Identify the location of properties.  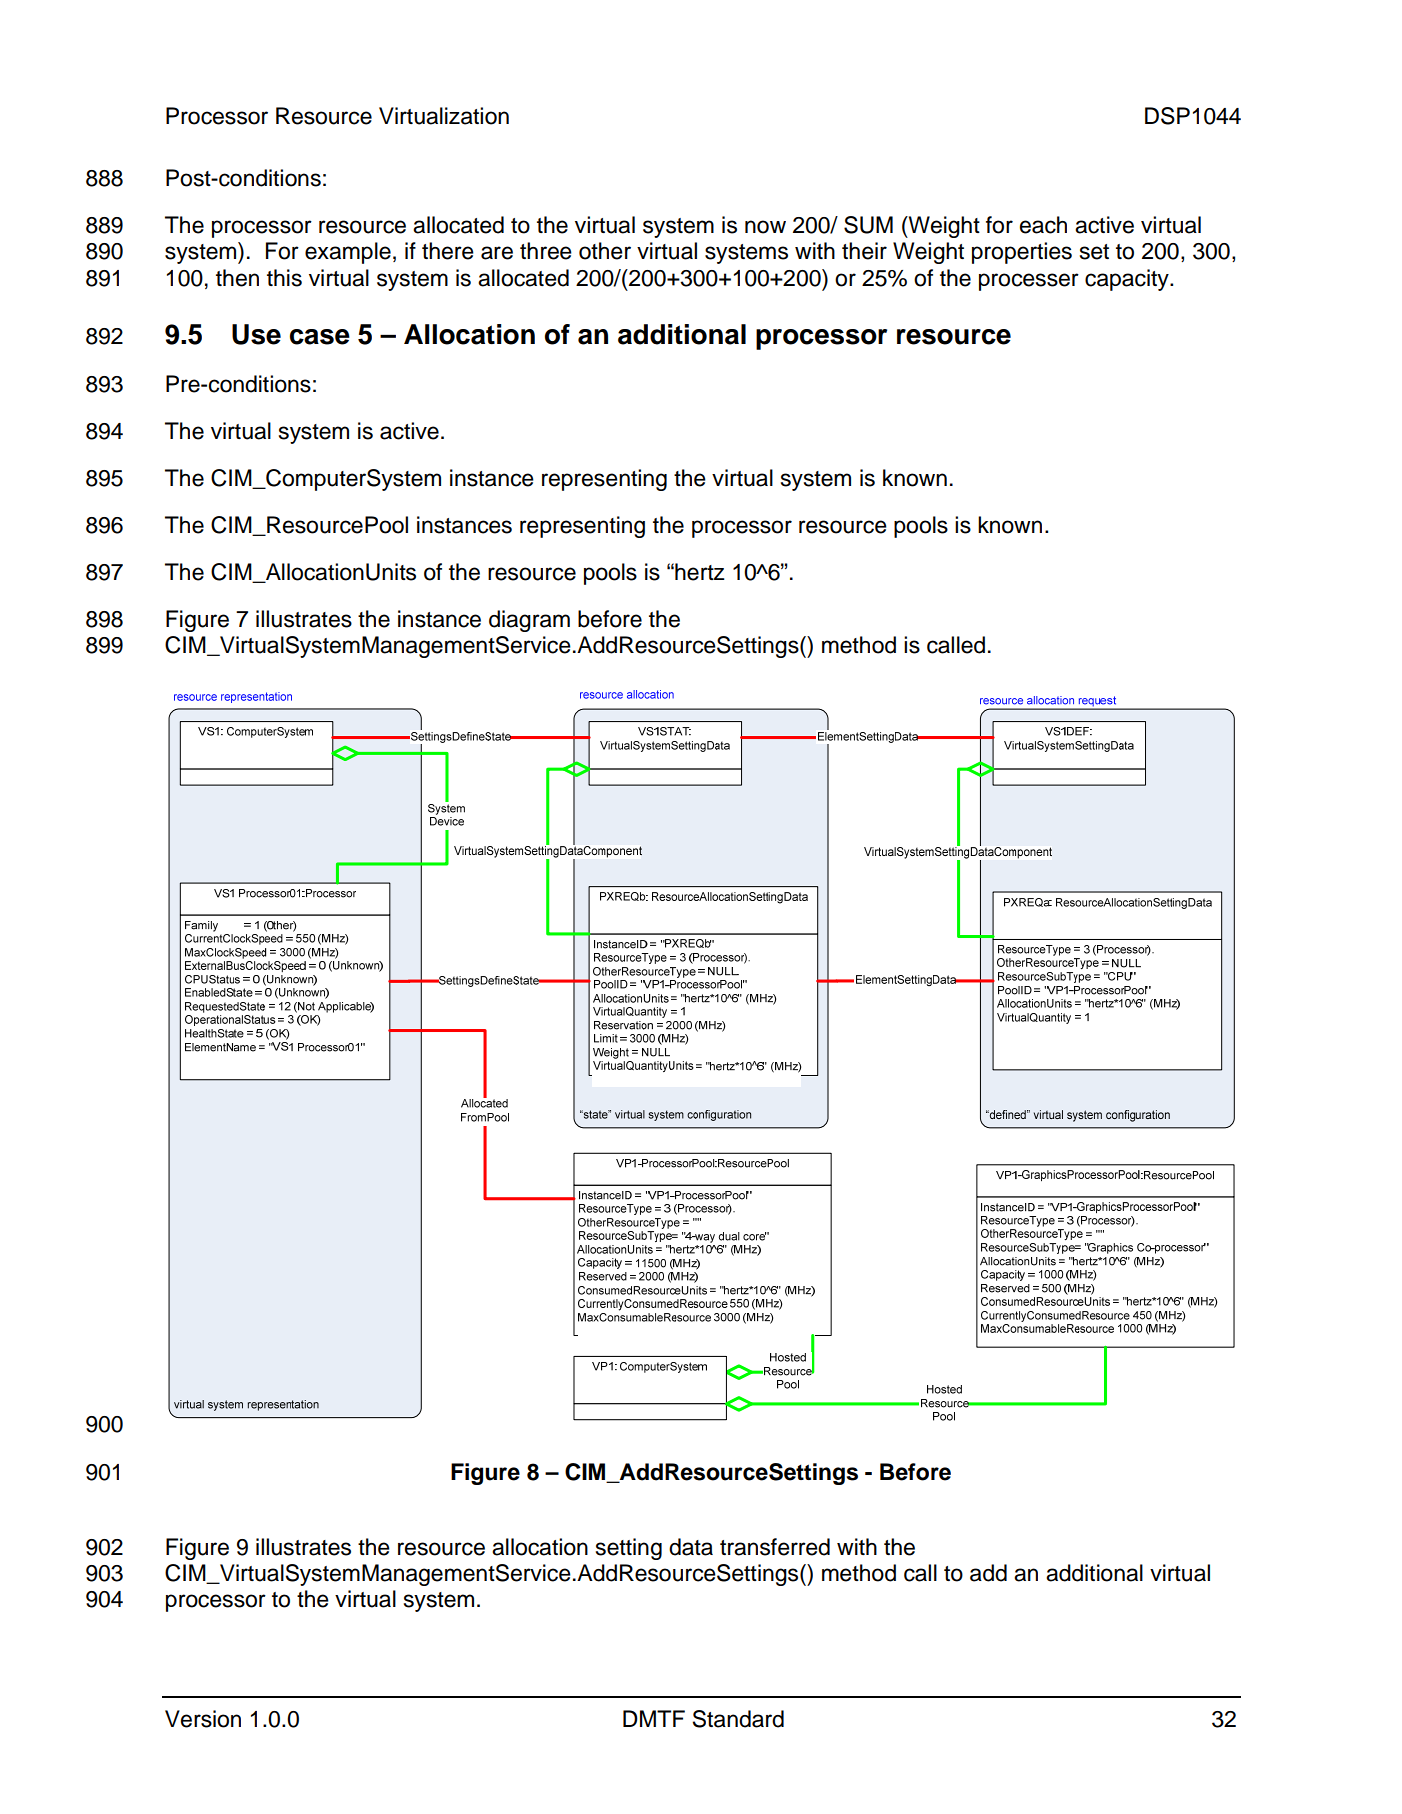
(1022, 253).
